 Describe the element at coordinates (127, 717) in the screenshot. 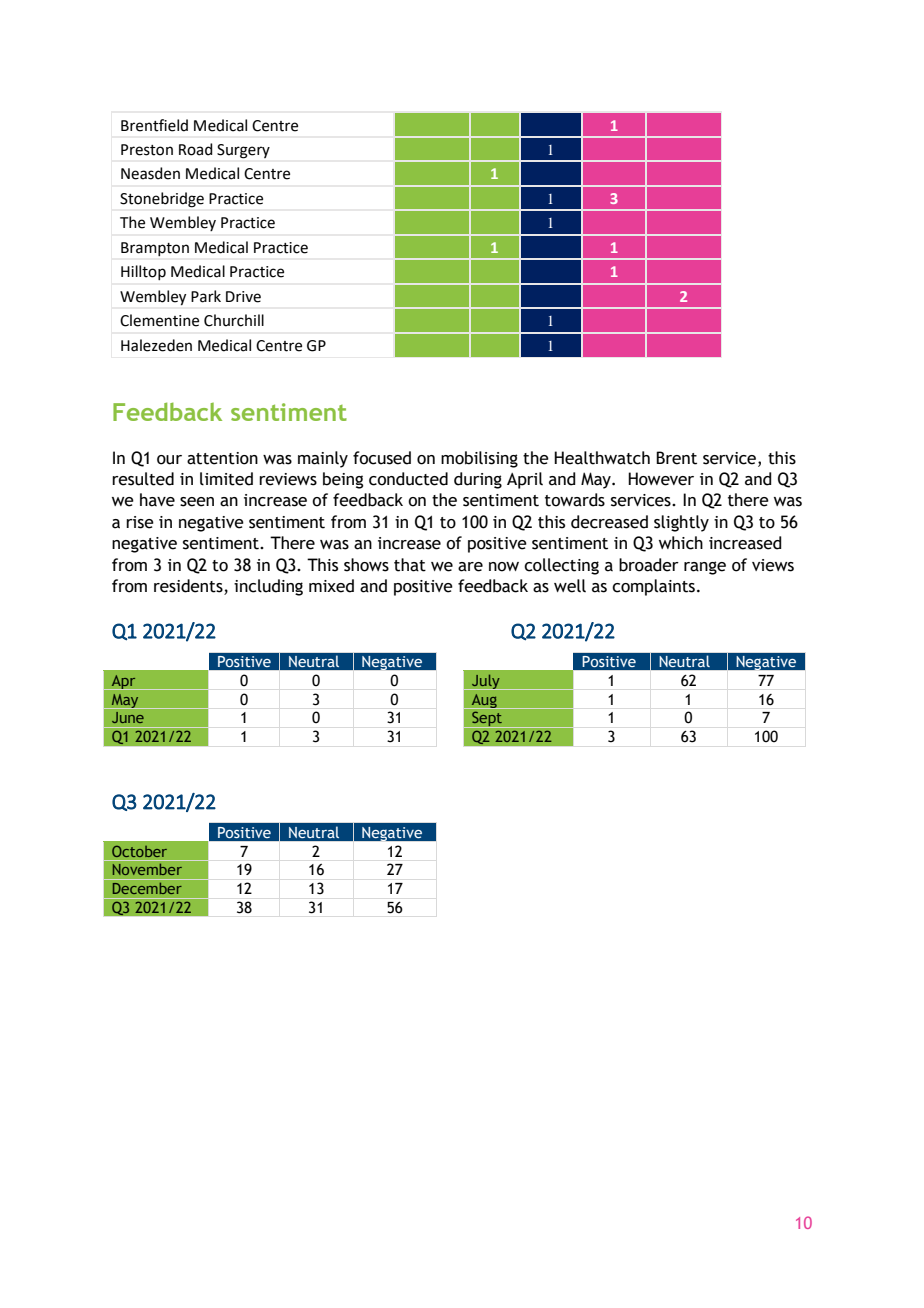

I see `June` at that location.
